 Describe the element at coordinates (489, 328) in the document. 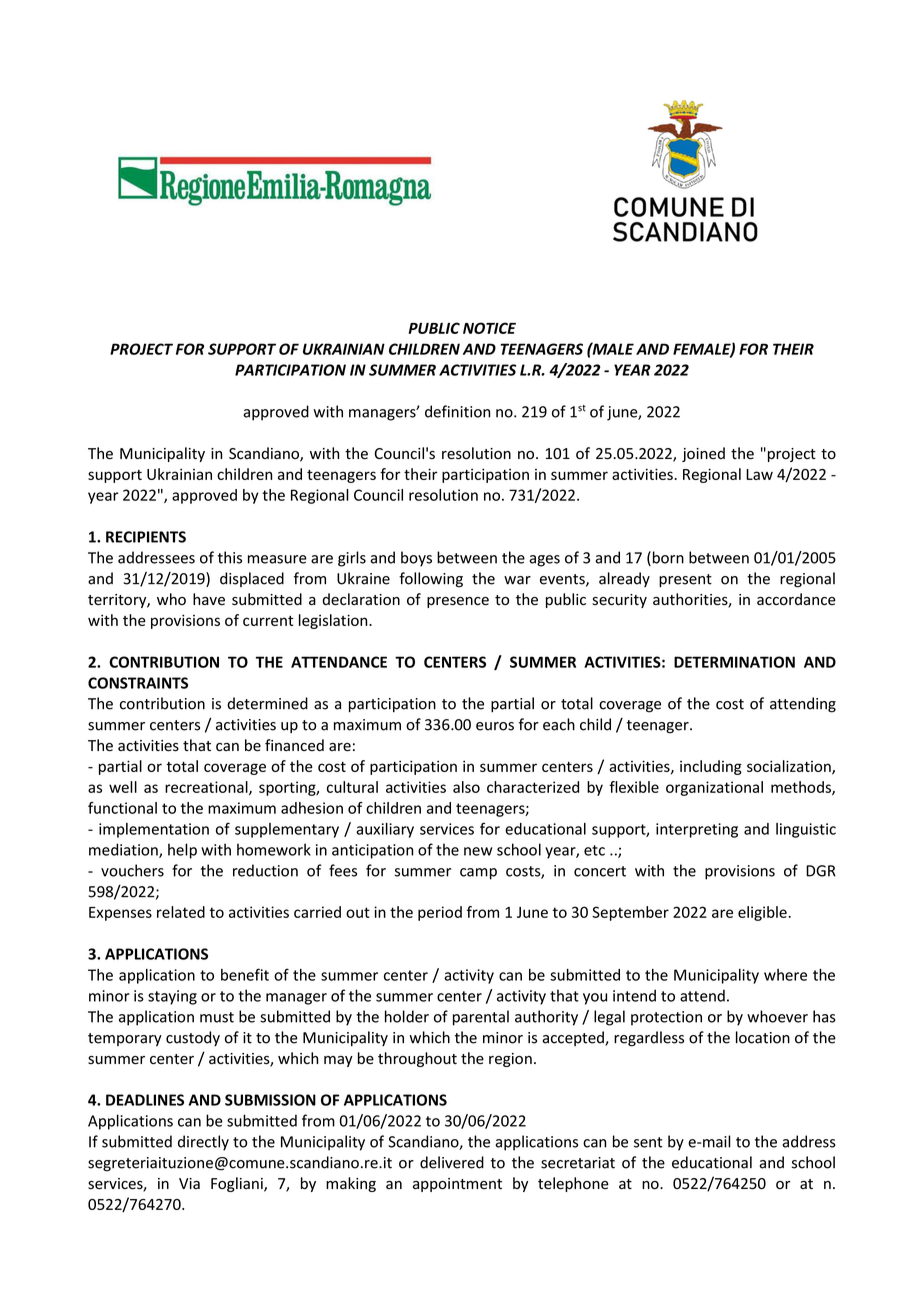

I see `NOTICE` at that location.
